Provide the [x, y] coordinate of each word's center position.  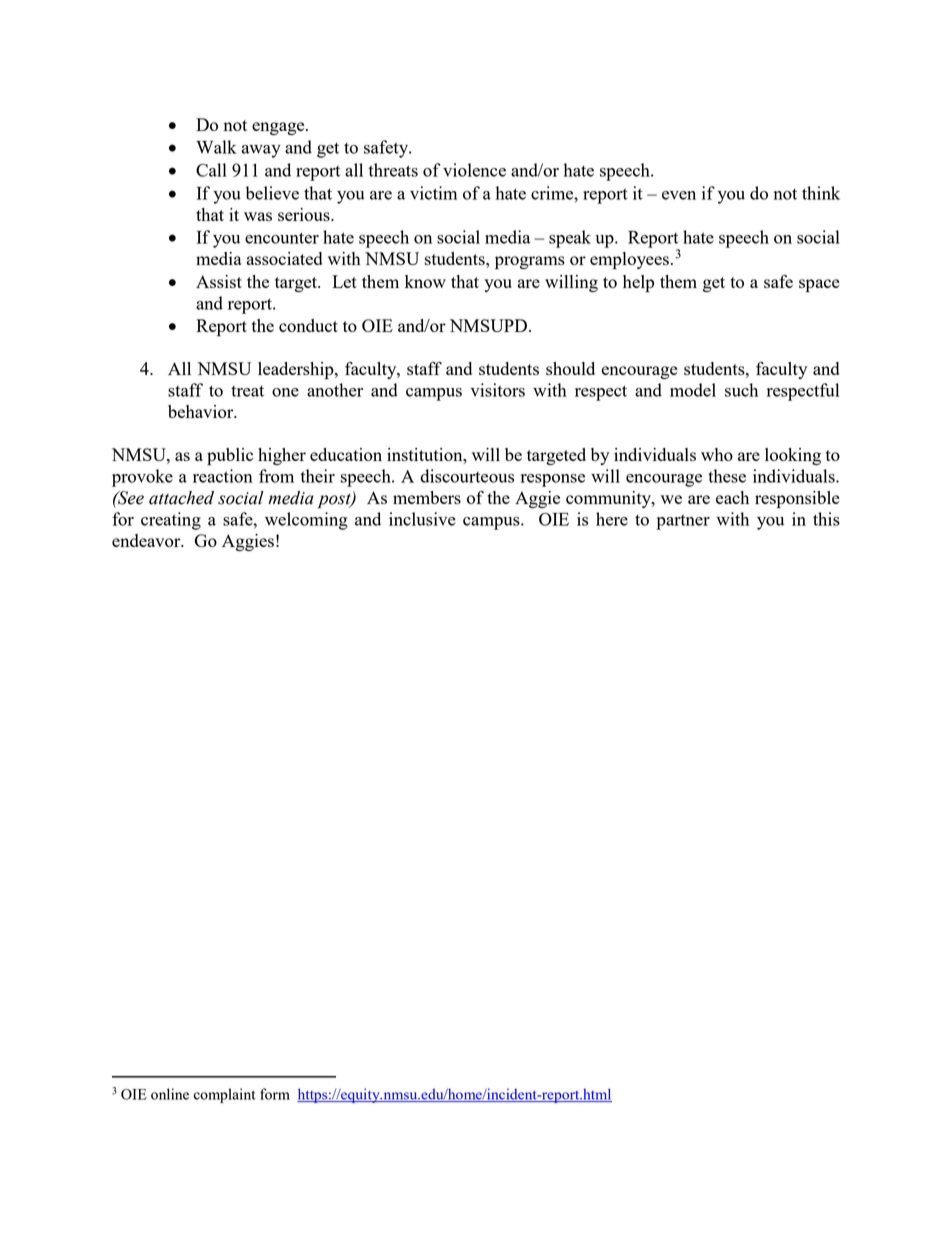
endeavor [147, 540]
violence [474, 170]
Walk [216, 147]
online [170, 1094]
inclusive [422, 519]
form [275, 1094]
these [727, 476]
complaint [225, 1095]
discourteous [467, 476]
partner [683, 522]
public [230, 457]
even [679, 195]
